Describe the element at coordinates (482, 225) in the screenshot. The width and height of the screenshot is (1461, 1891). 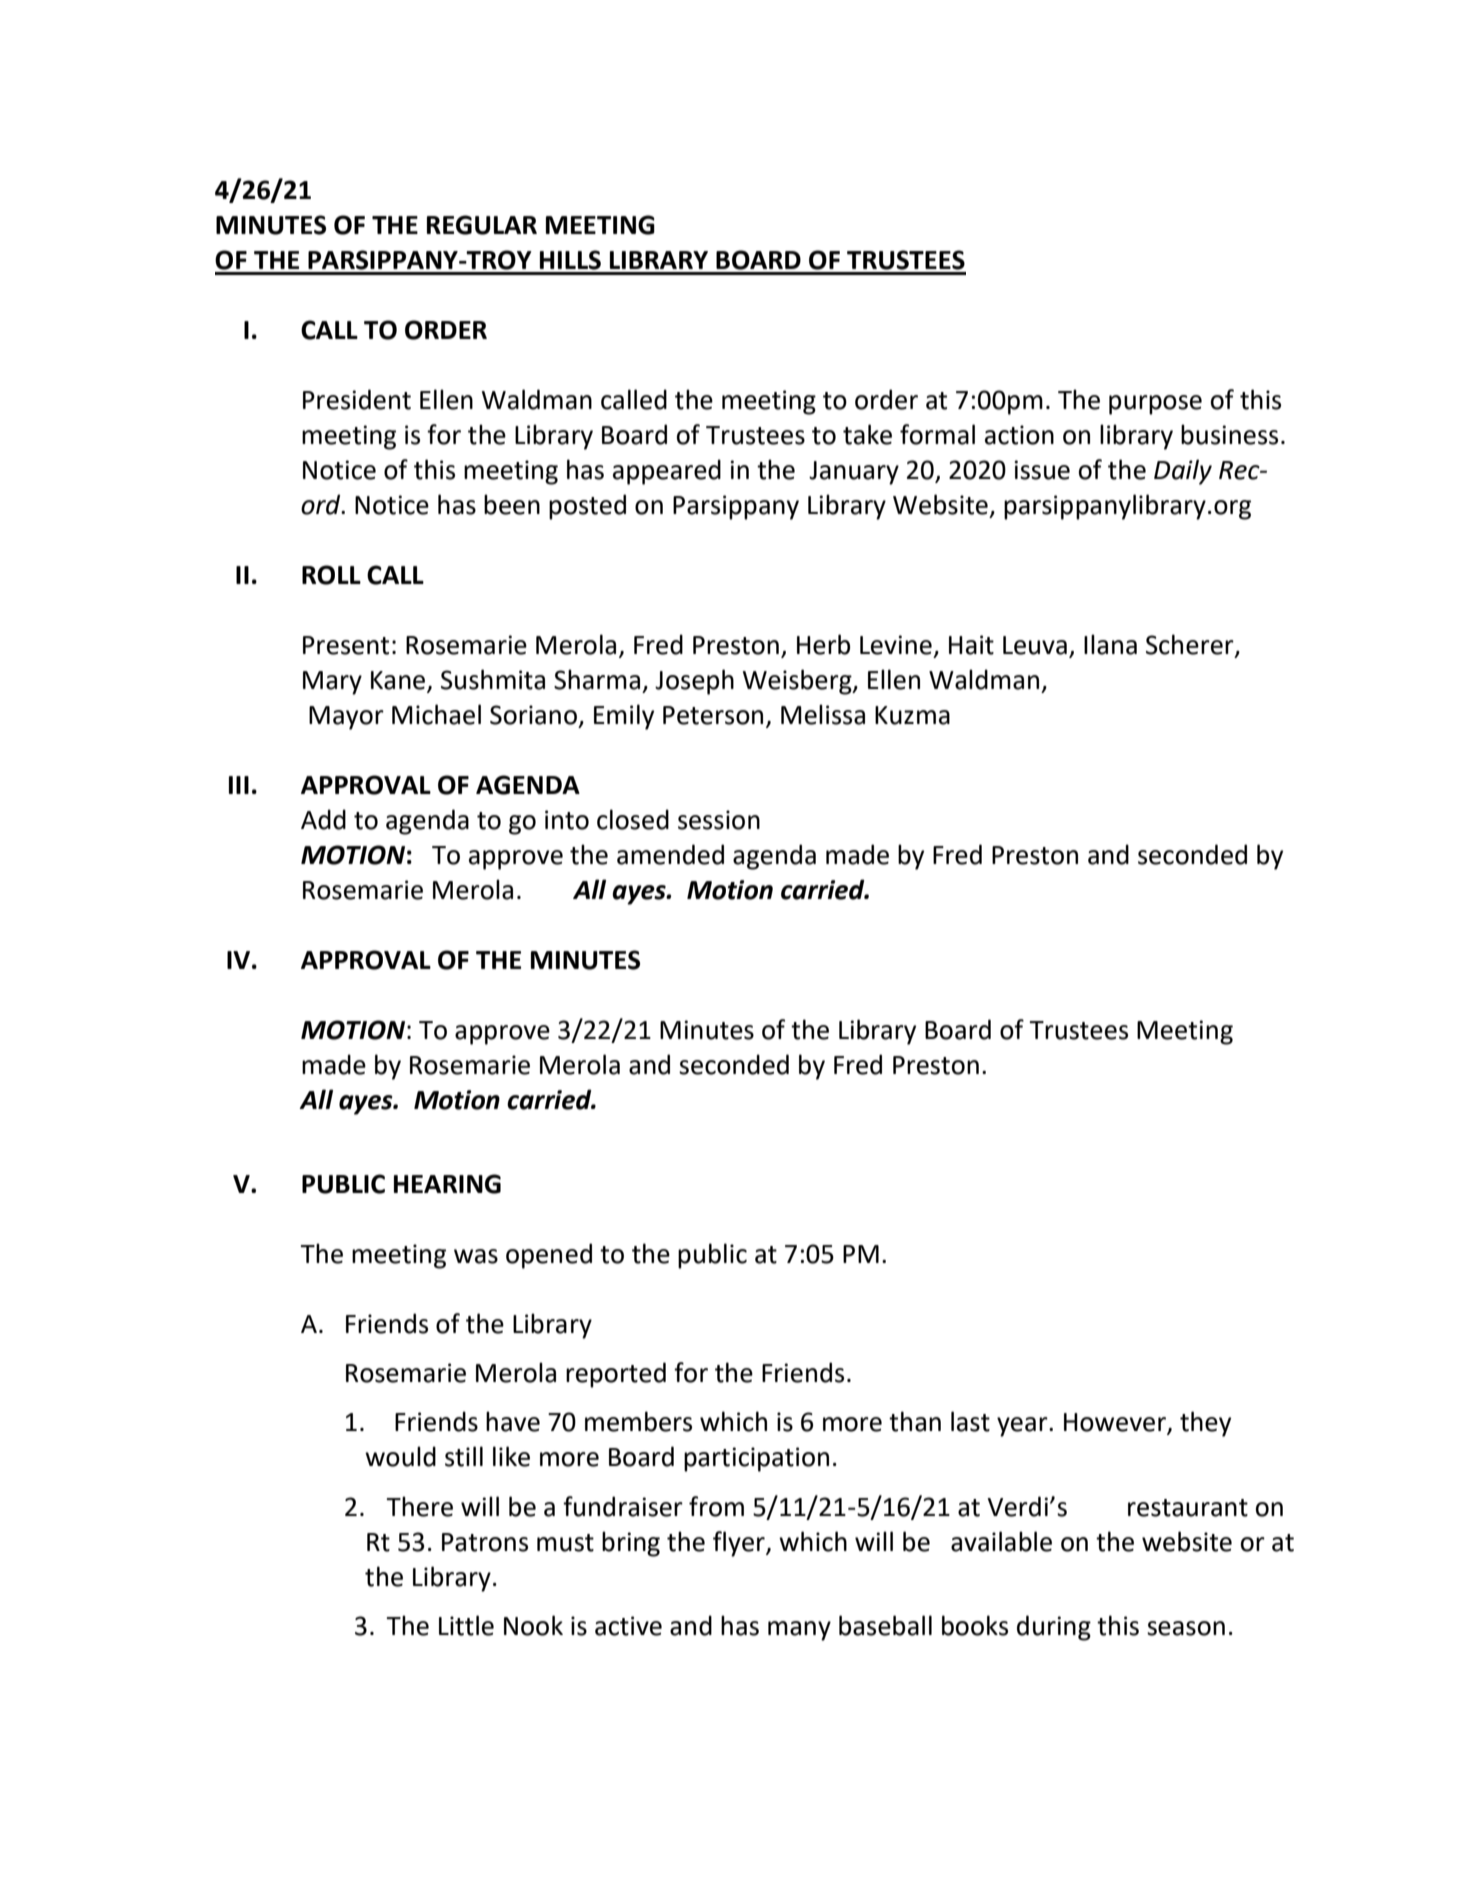
I see `REGULAR` at that location.
